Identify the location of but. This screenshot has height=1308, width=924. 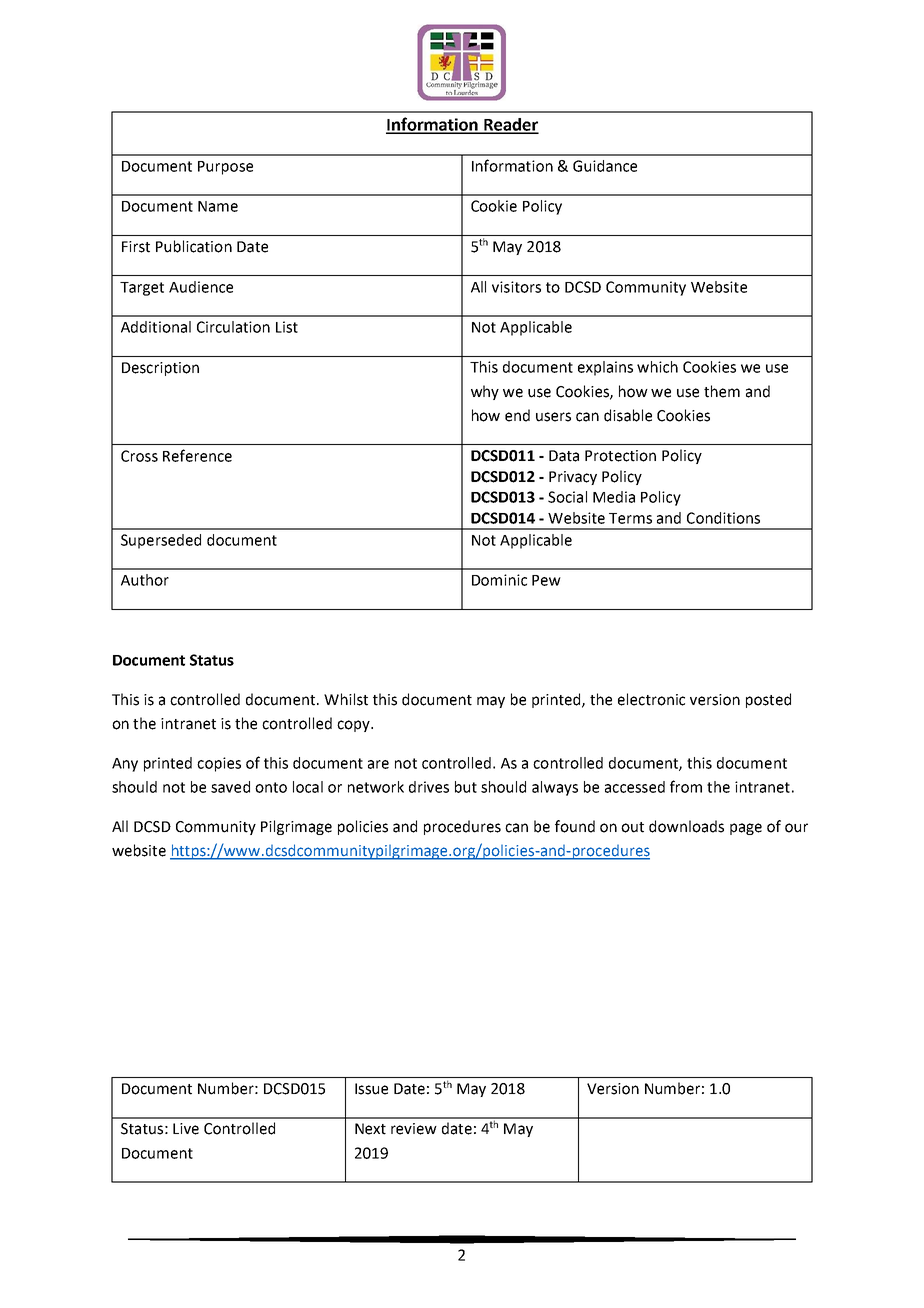
(466, 787).
